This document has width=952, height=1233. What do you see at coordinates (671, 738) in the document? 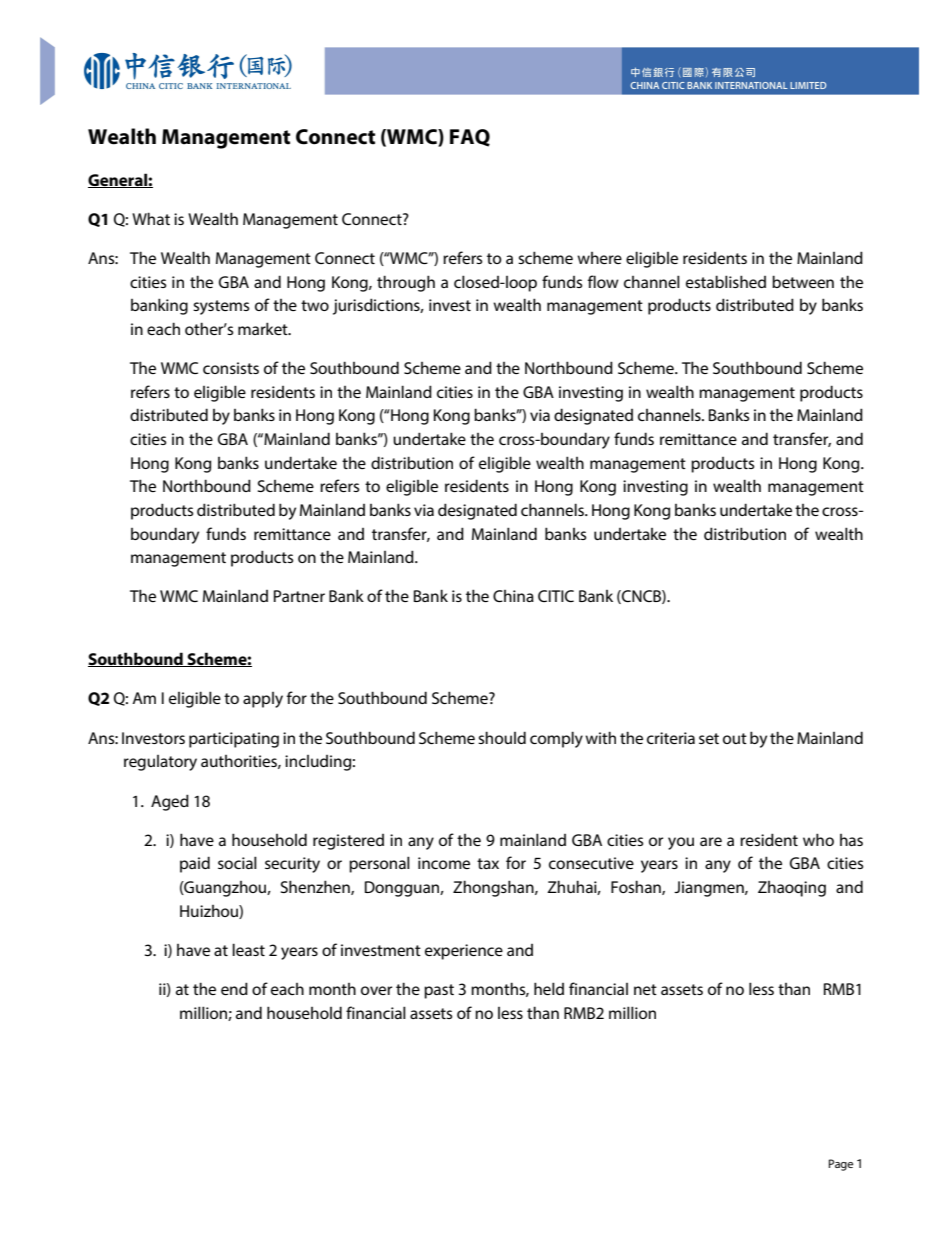
I see `criteria` at bounding box center [671, 738].
